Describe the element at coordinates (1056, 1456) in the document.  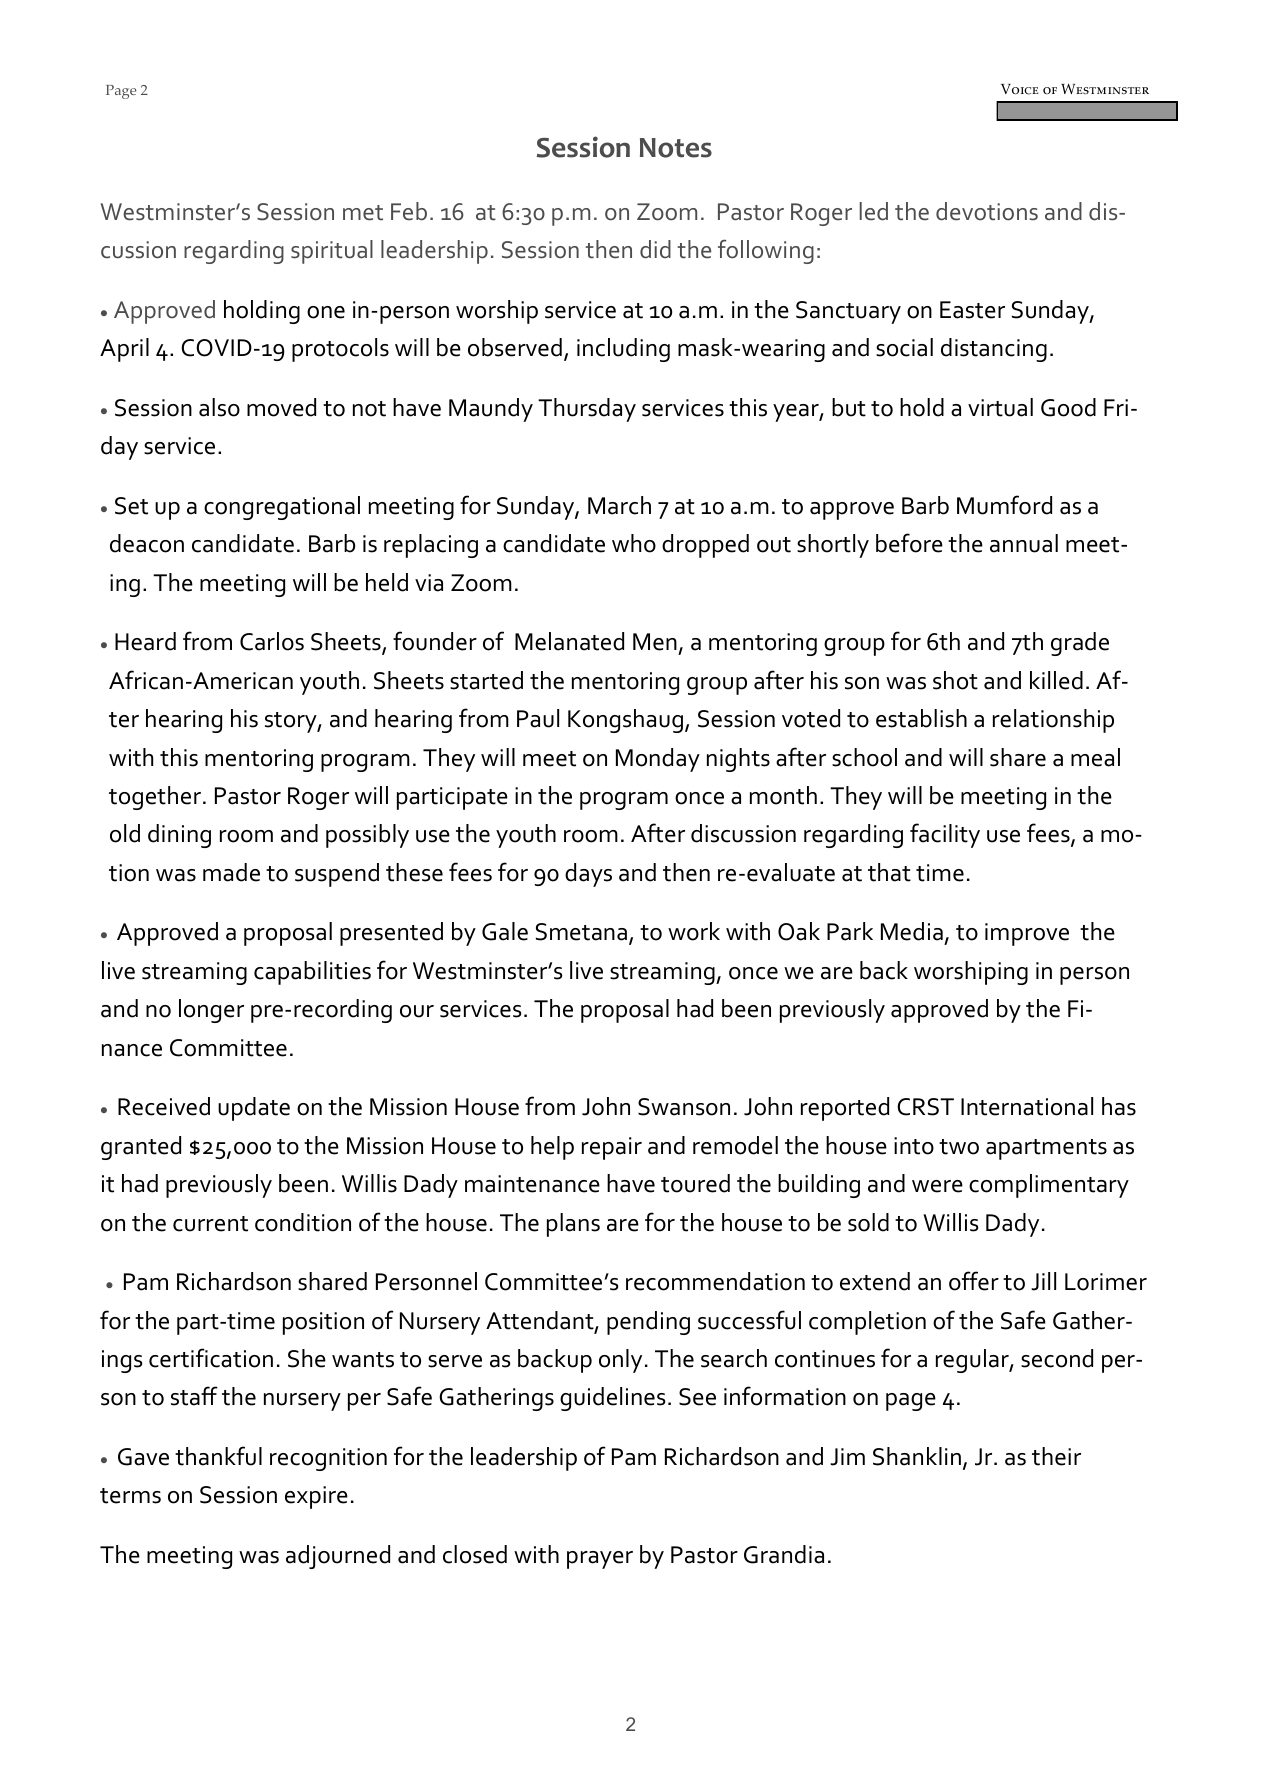
I see `their` at that location.
